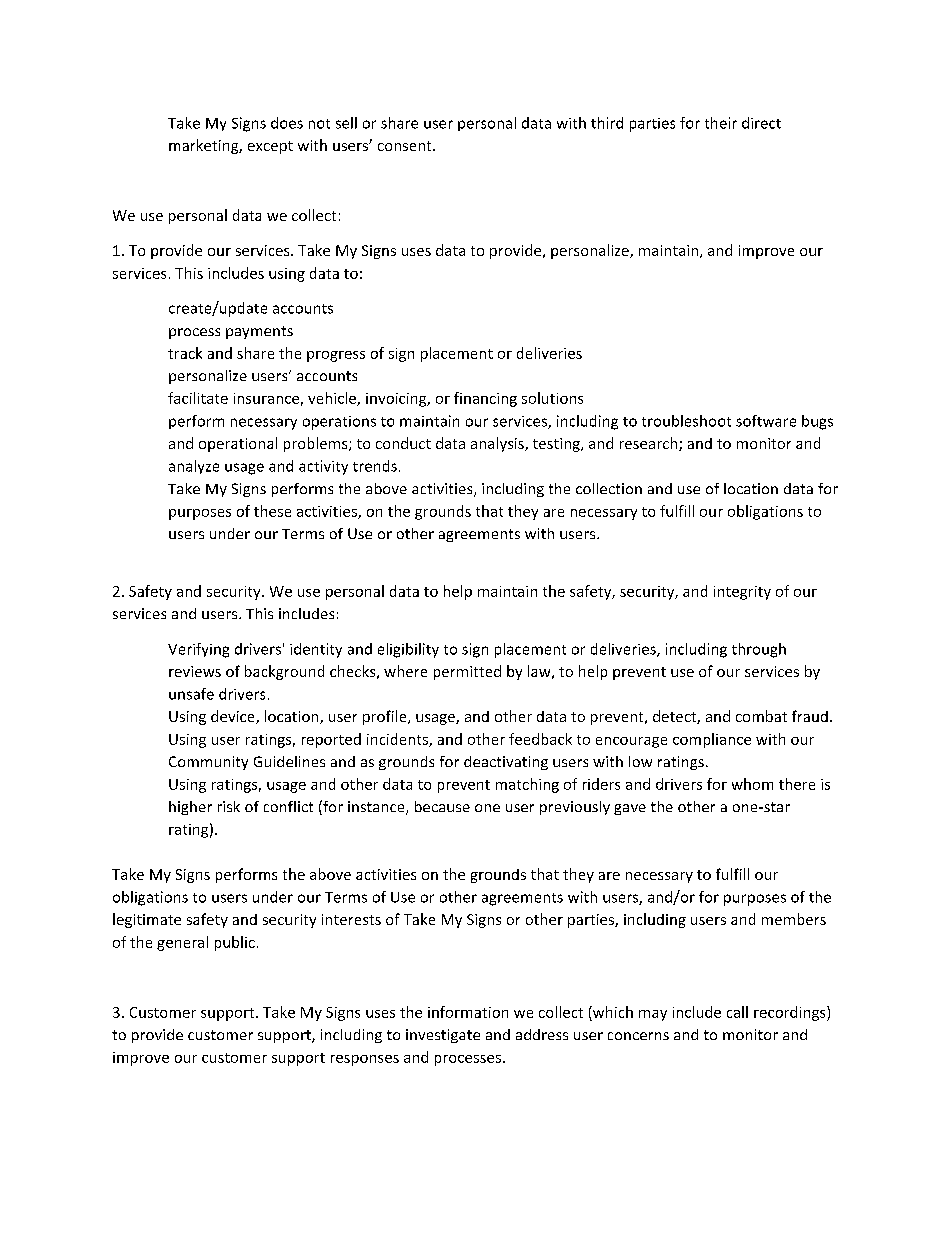 This document has height=1233, width=952. I want to click on operational, so click(238, 444).
